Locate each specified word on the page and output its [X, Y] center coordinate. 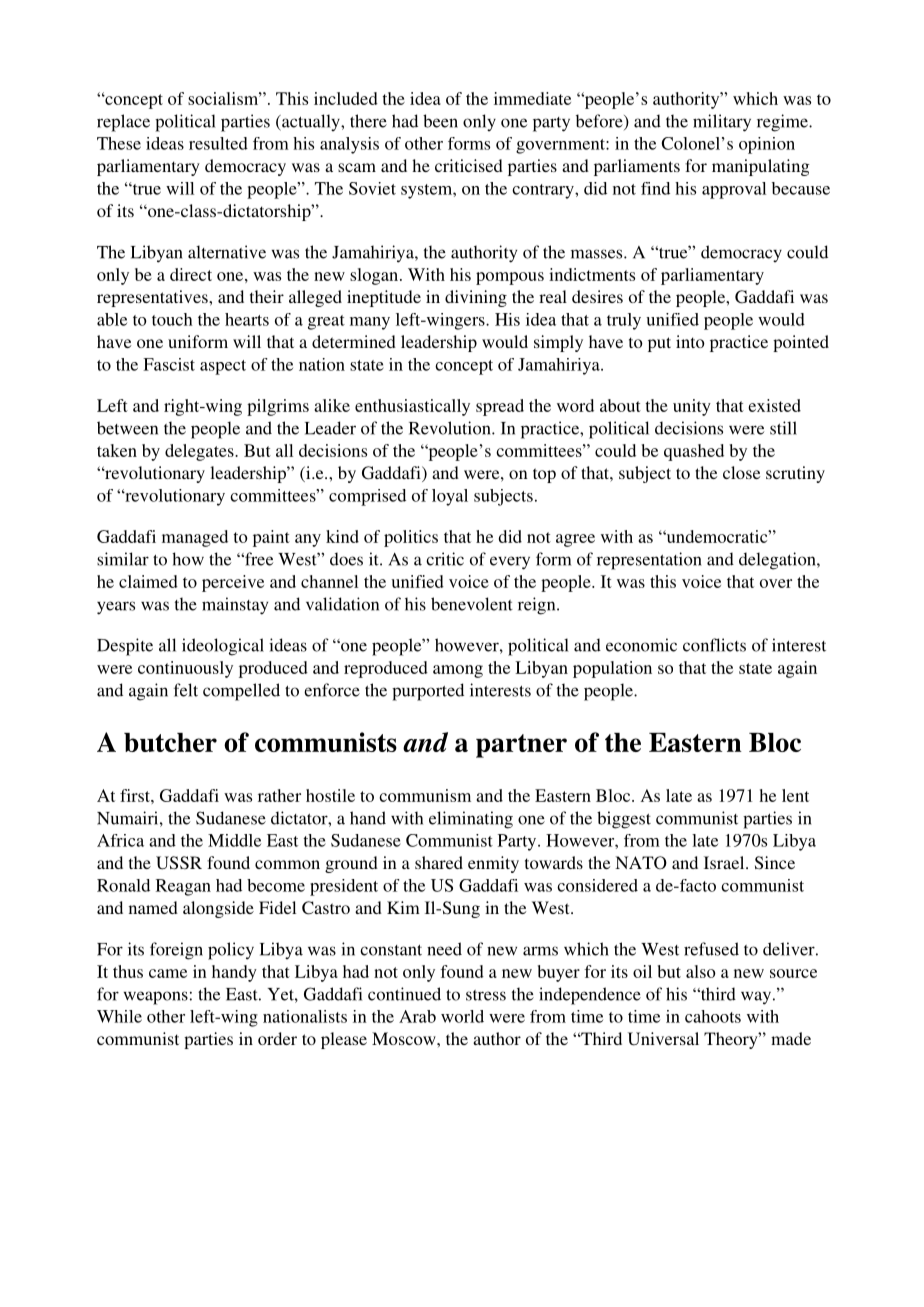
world [462, 1016]
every [510, 563]
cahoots [713, 1016]
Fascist [169, 364]
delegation [778, 561]
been [440, 121]
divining [476, 298]
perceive [233, 583]
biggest [624, 820]
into [690, 341]
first [136, 795]
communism [425, 795]
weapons [156, 998]
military [722, 123]
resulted [218, 143]
